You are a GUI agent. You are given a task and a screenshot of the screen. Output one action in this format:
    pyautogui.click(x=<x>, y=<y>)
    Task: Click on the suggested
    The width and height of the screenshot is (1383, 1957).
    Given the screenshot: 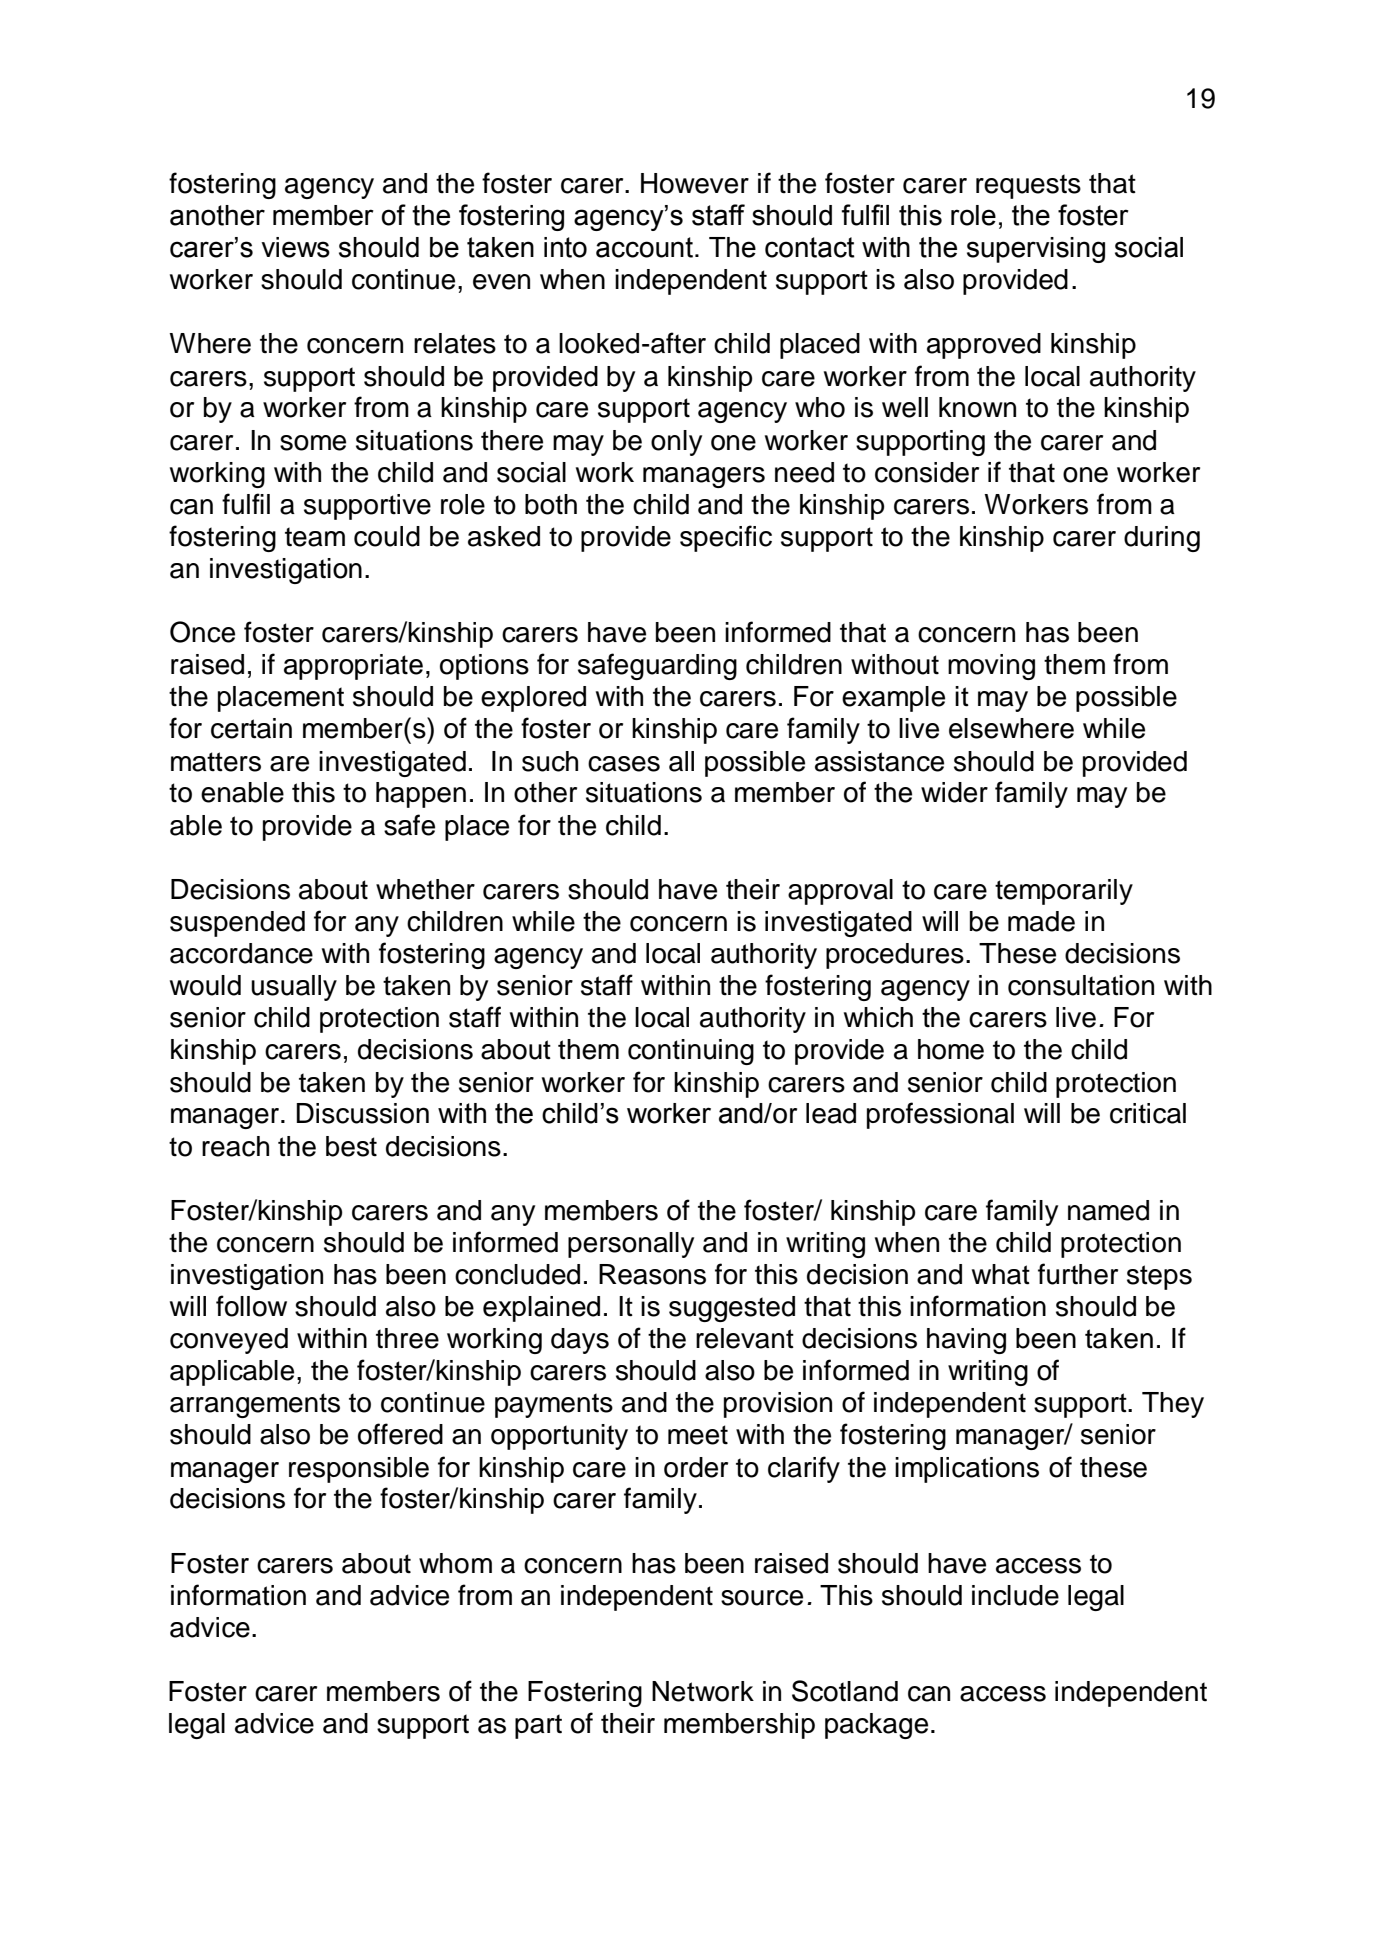 What is the action you would take?
    pyautogui.click(x=732, y=1309)
